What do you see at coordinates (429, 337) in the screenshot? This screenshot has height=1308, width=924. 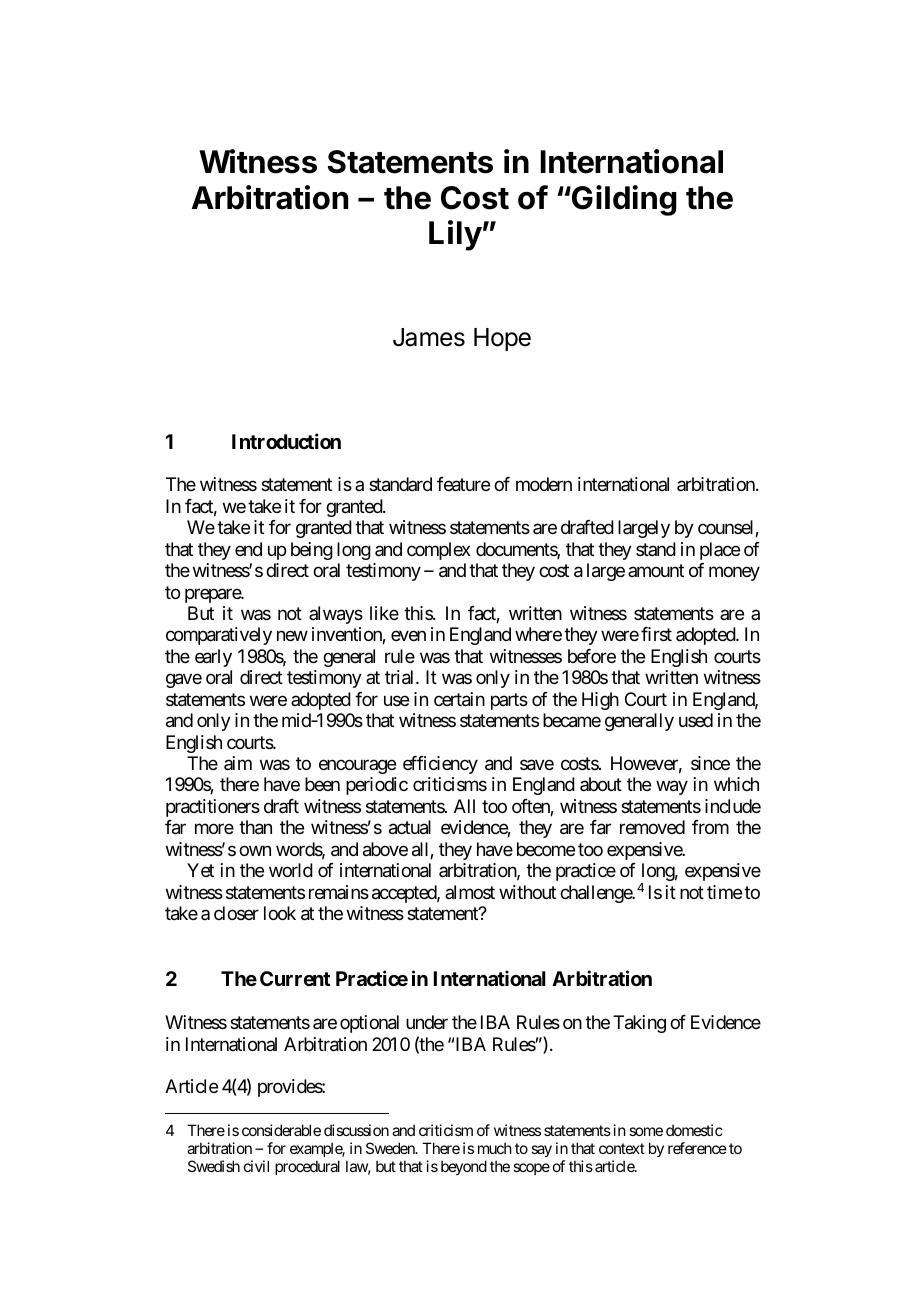 I see `James` at bounding box center [429, 337].
